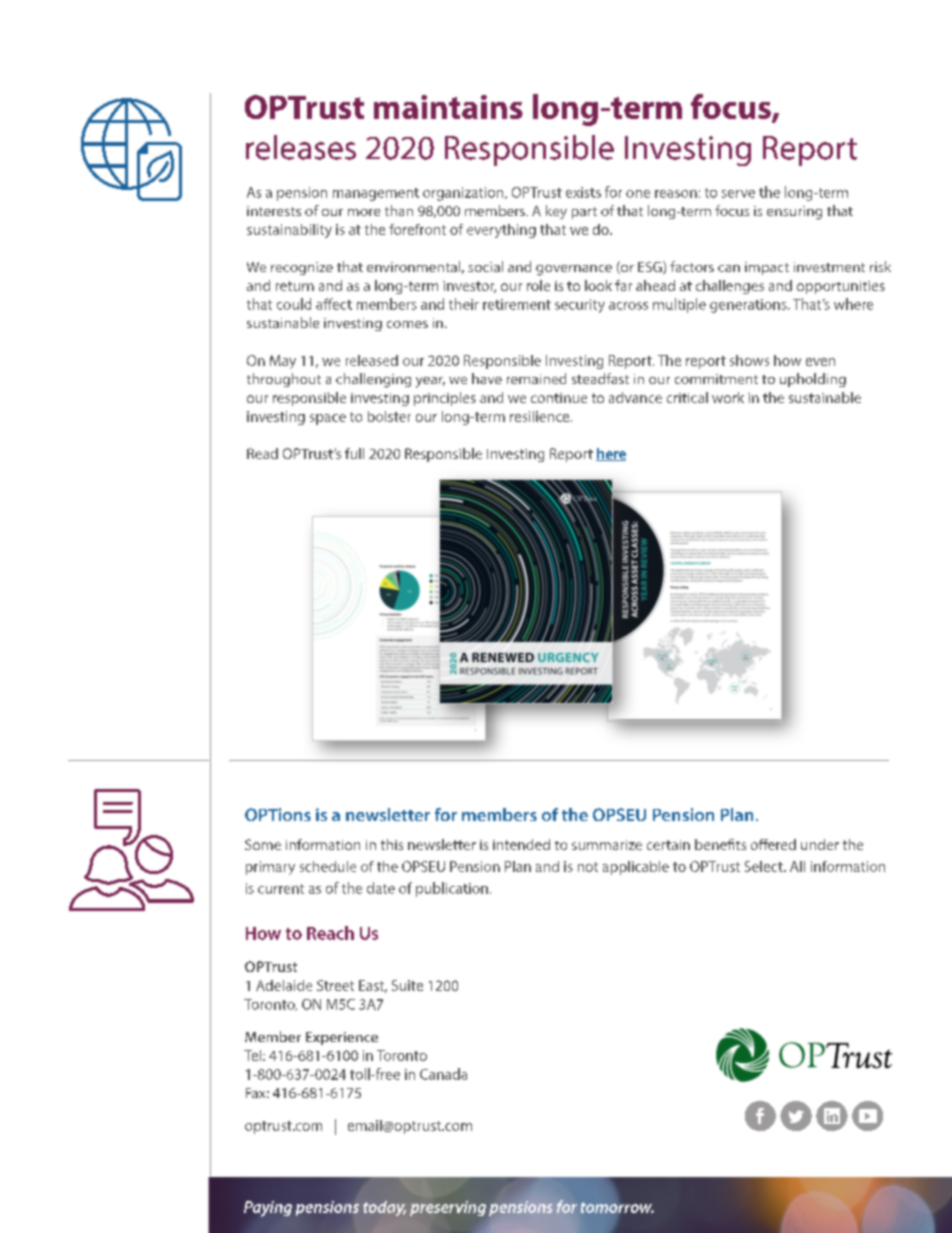  What do you see at coordinates (617, 1207) in the screenshot?
I see `tomorrow` at bounding box center [617, 1207].
